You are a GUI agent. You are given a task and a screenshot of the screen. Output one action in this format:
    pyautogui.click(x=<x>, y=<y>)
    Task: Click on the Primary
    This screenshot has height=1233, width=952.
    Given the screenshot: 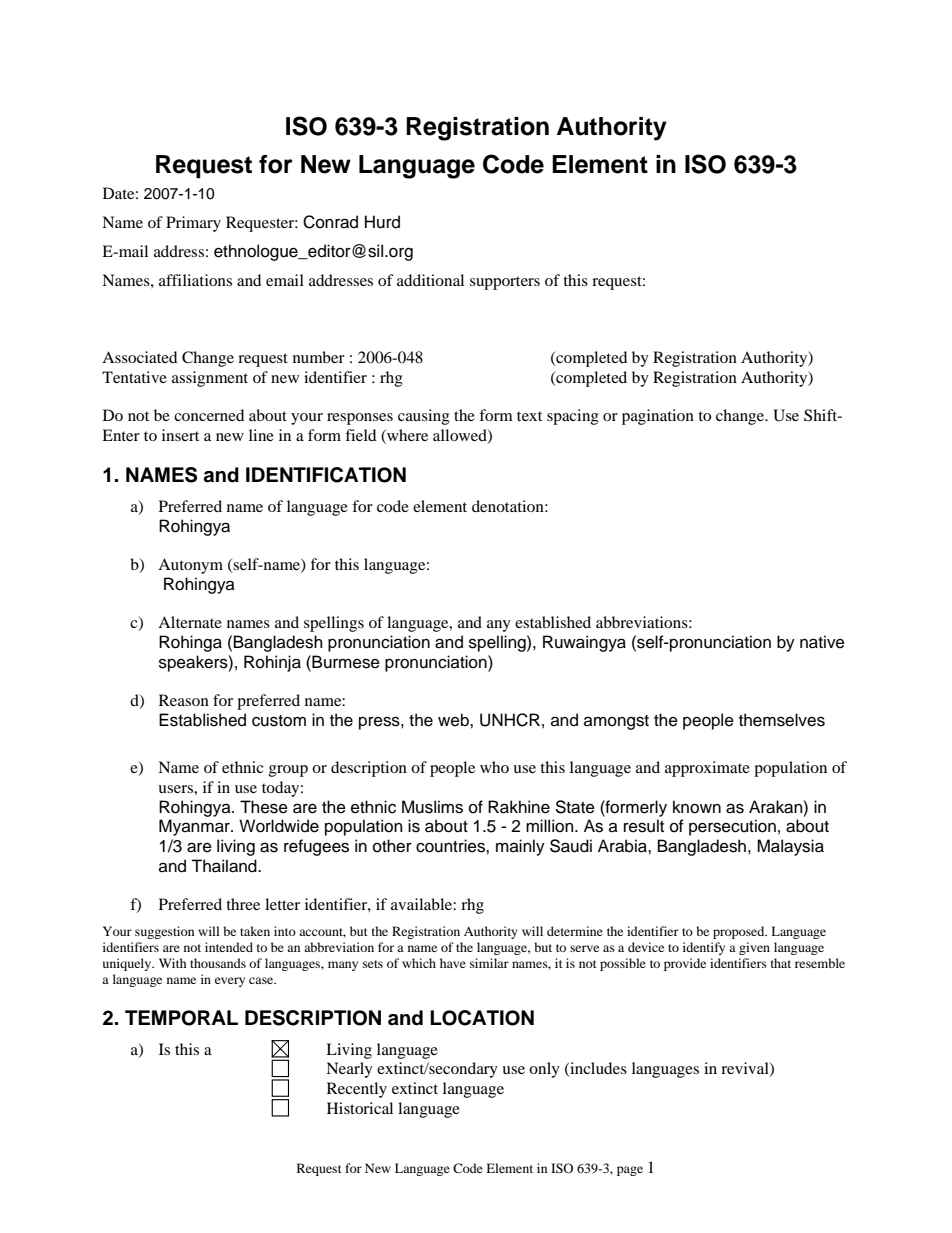 What is the action you would take?
    pyautogui.click(x=193, y=224)
